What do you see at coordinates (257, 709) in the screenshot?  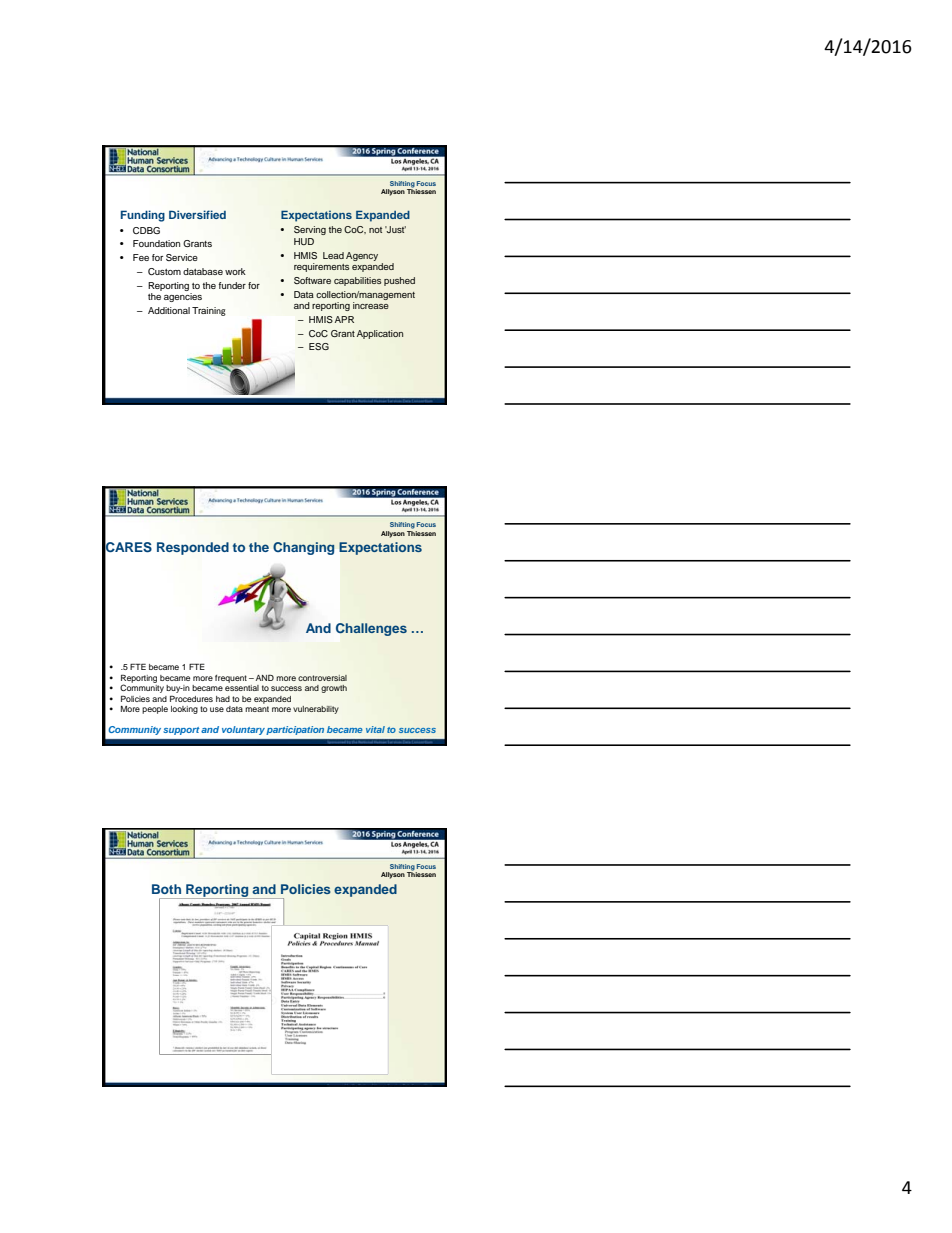 I see `meant` at bounding box center [257, 709].
